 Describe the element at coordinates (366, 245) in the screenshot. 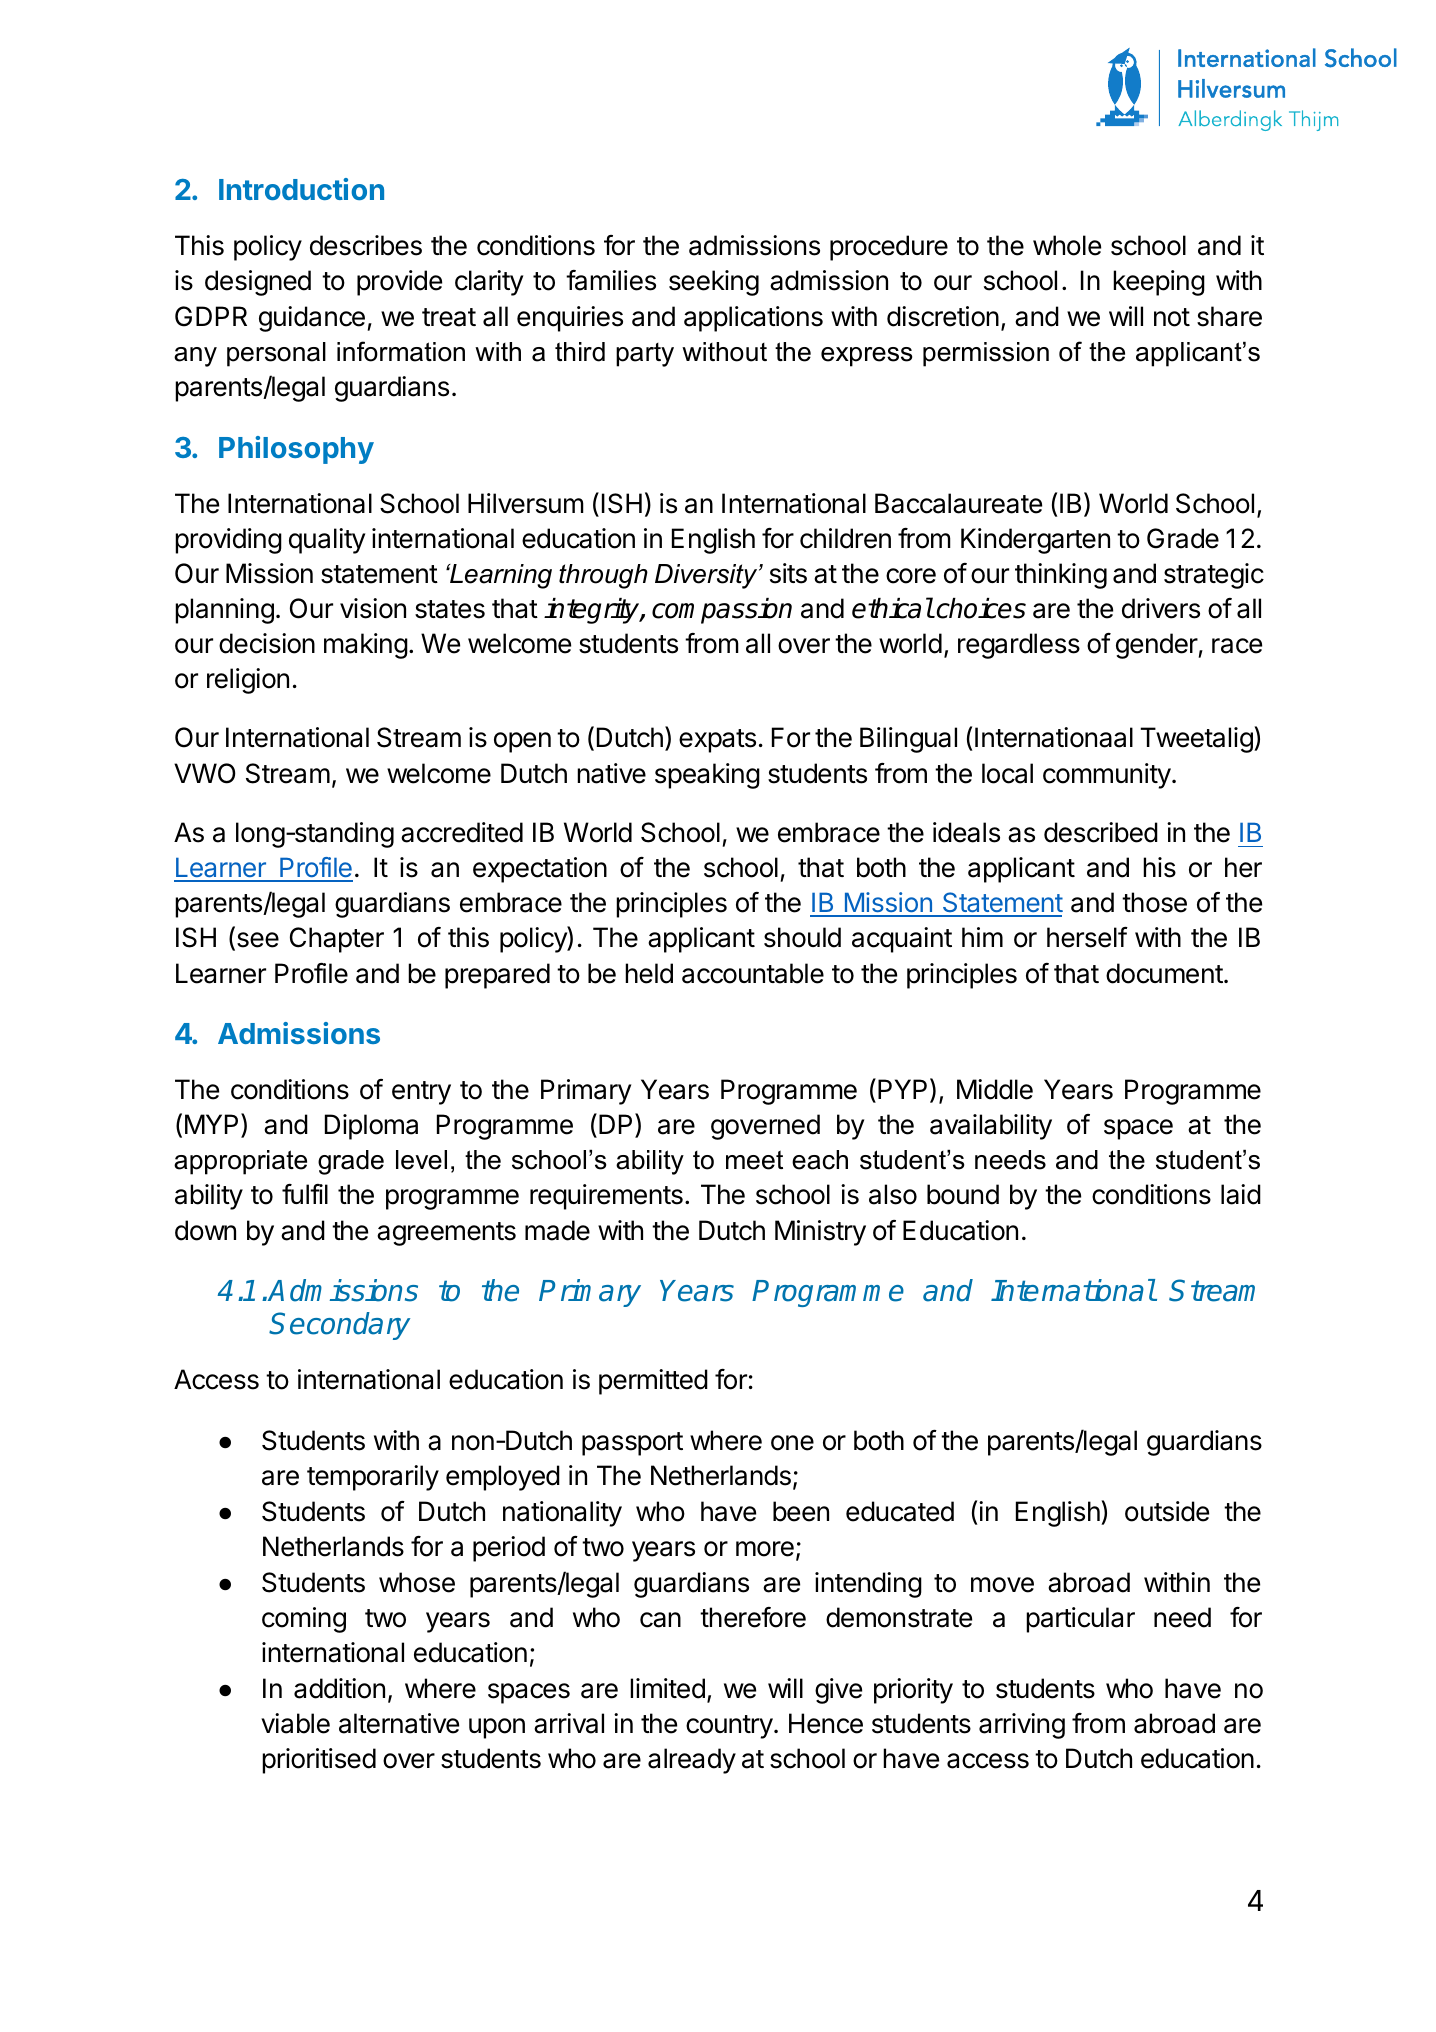

I see `describes` at that location.
